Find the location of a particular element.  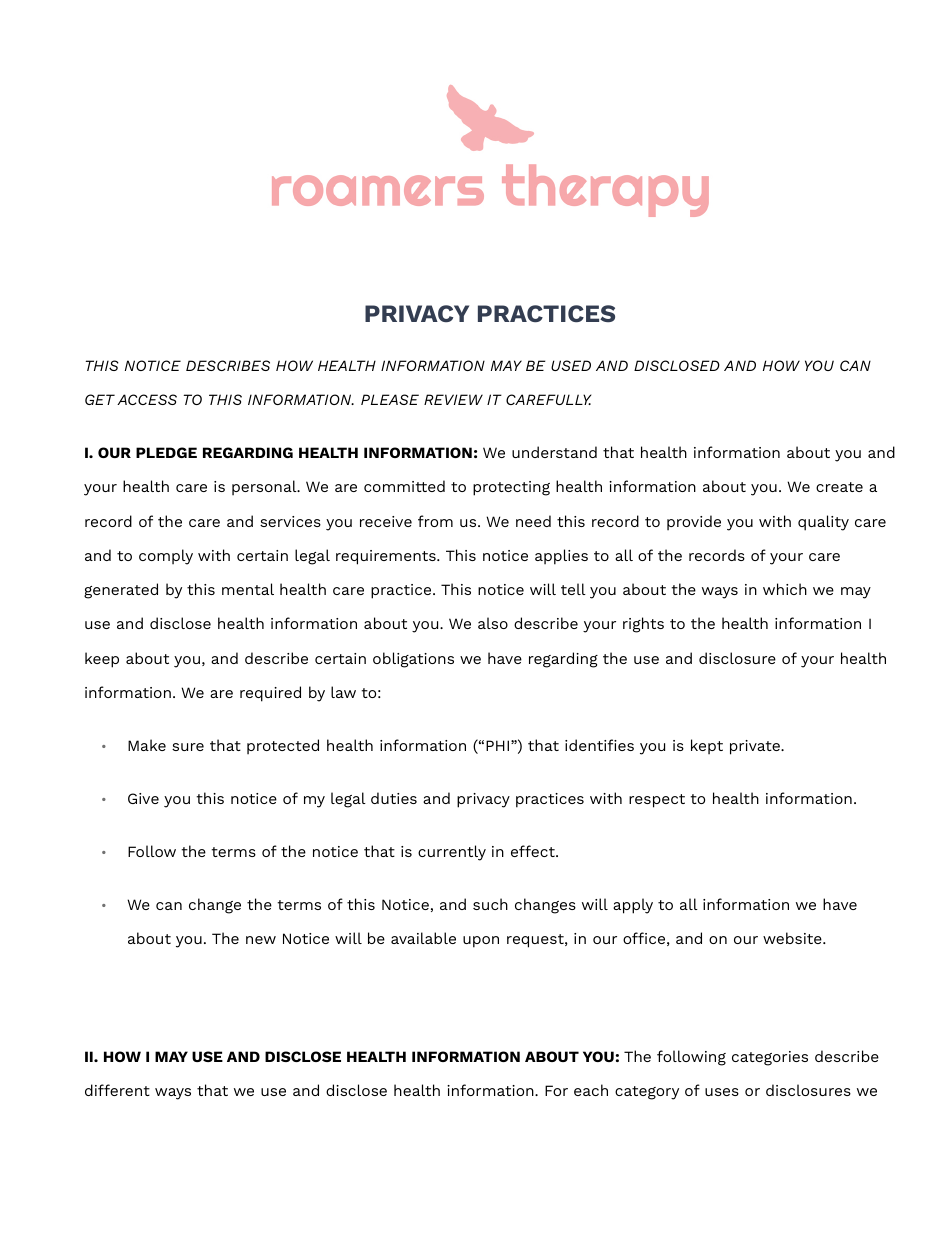

also is located at coordinates (493, 623).
